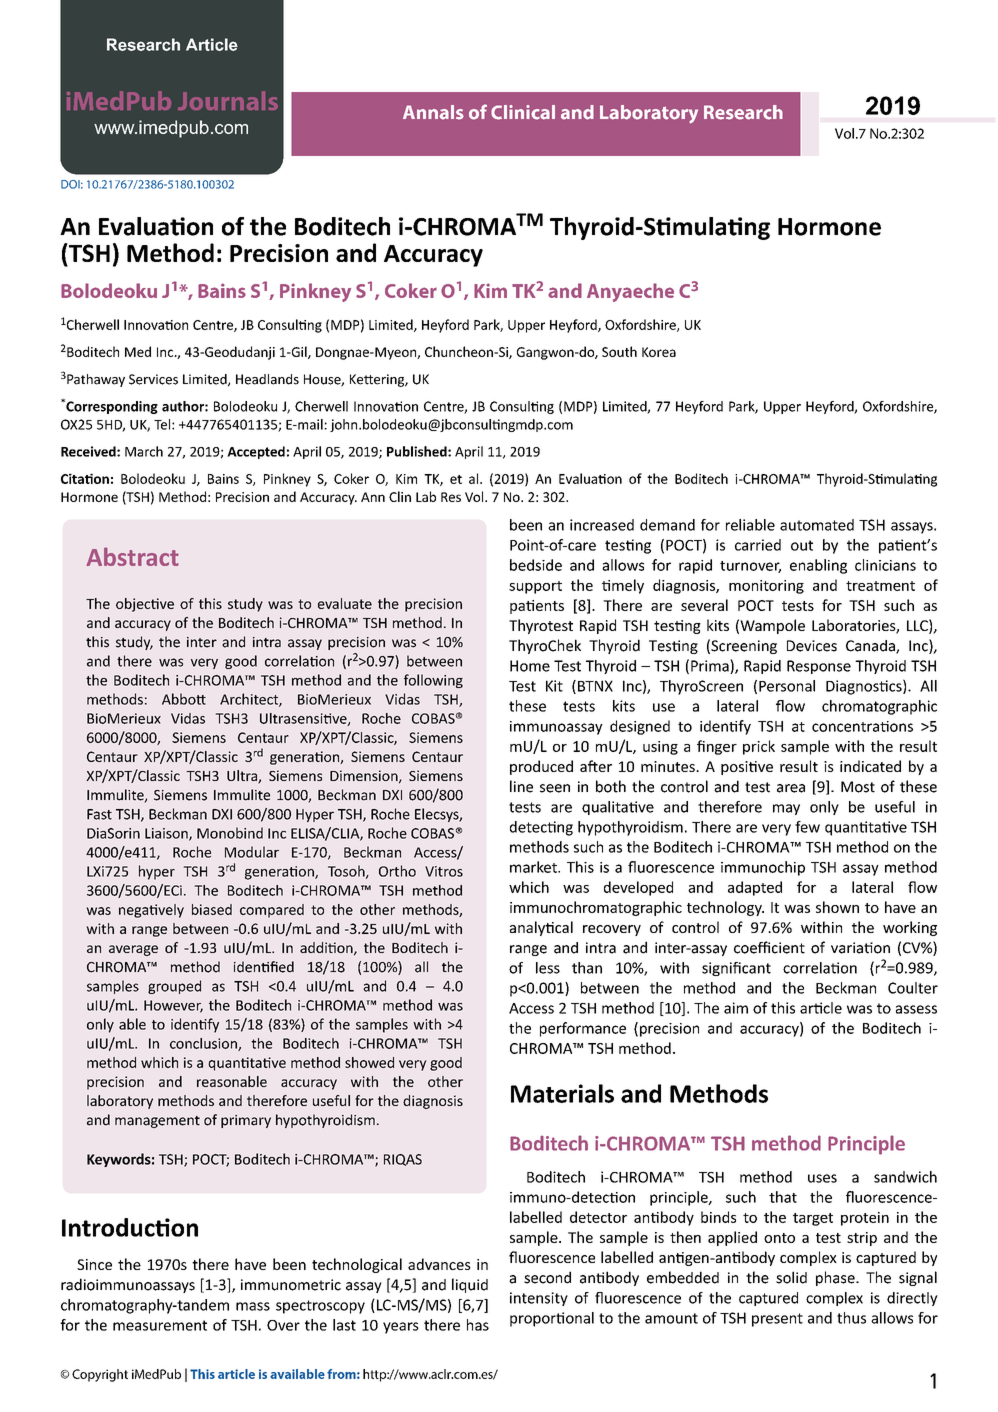 The height and width of the page is (1412, 998). What do you see at coordinates (228, 100) in the page?
I see `Journals` at bounding box center [228, 100].
